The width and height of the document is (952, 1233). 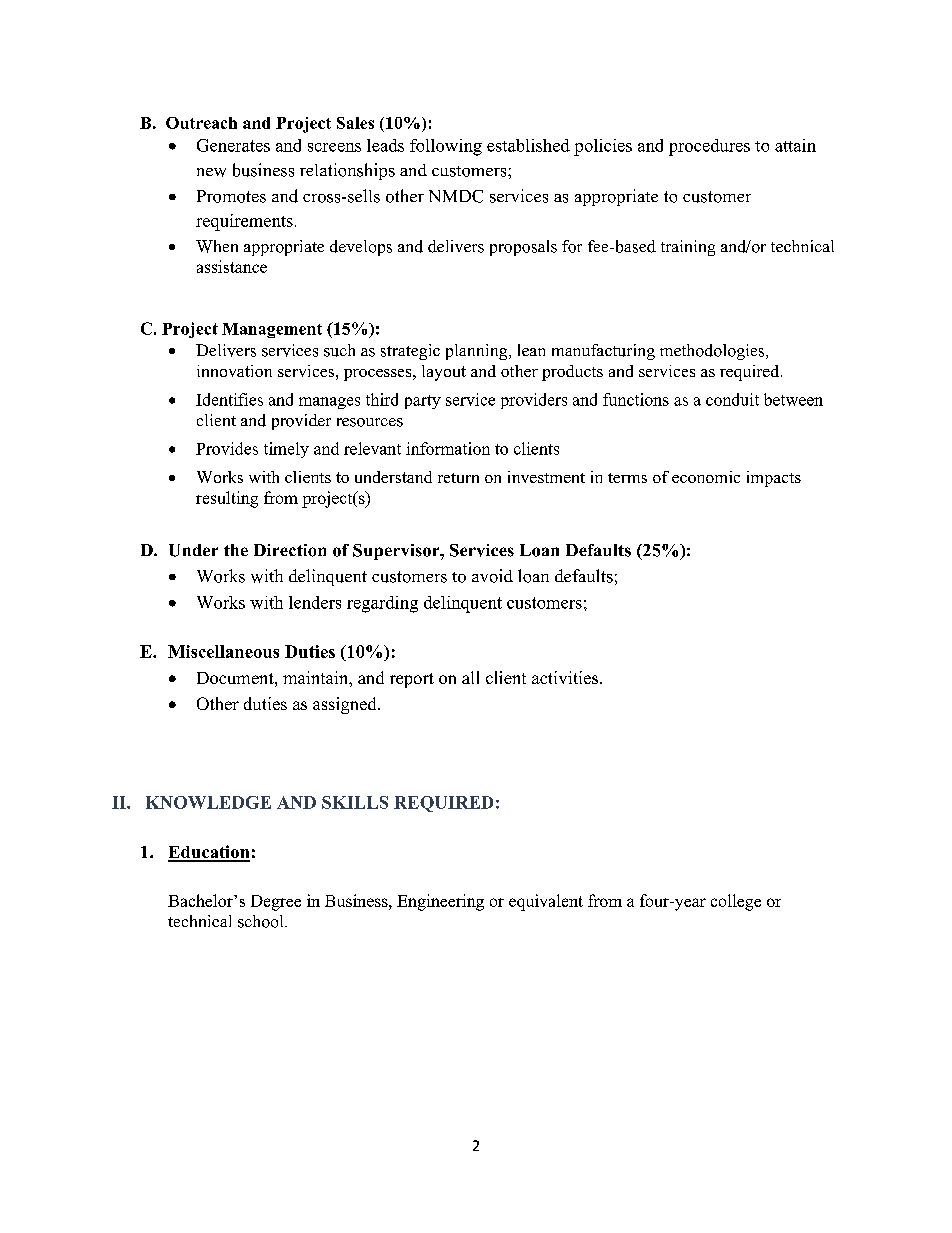 What do you see at coordinates (706, 477) in the document?
I see `economic` at bounding box center [706, 477].
